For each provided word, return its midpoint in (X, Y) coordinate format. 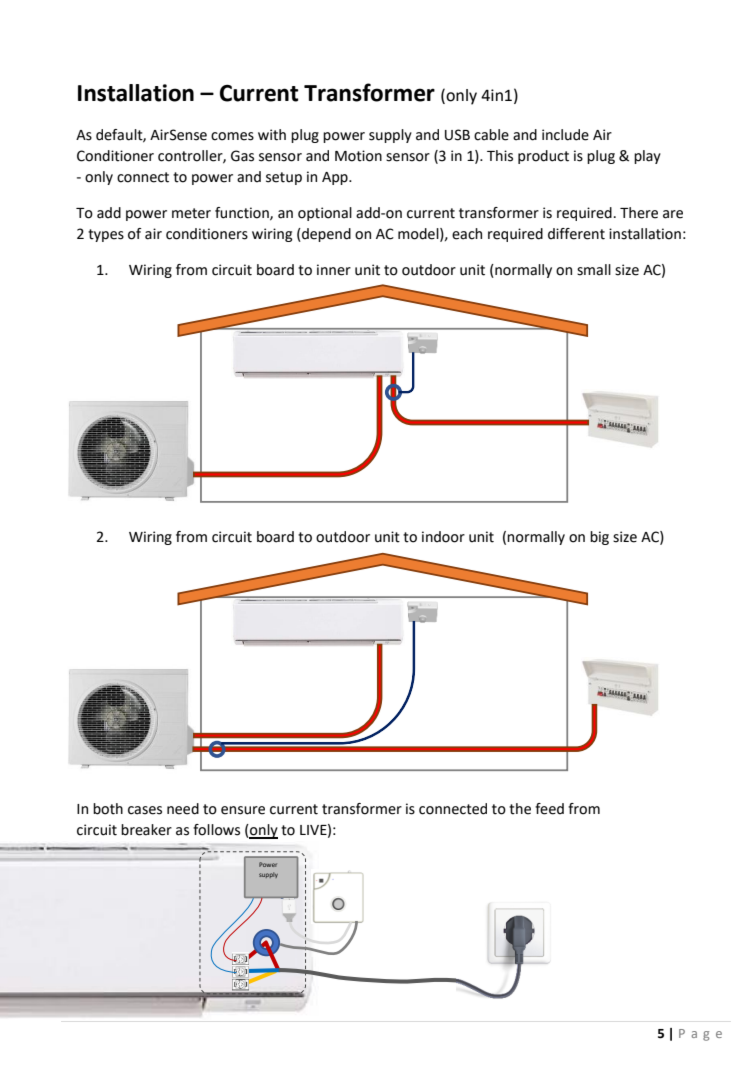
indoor (443, 537)
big (599, 538)
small (594, 270)
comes (232, 136)
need (183, 809)
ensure (243, 810)
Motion (358, 156)
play (647, 157)
